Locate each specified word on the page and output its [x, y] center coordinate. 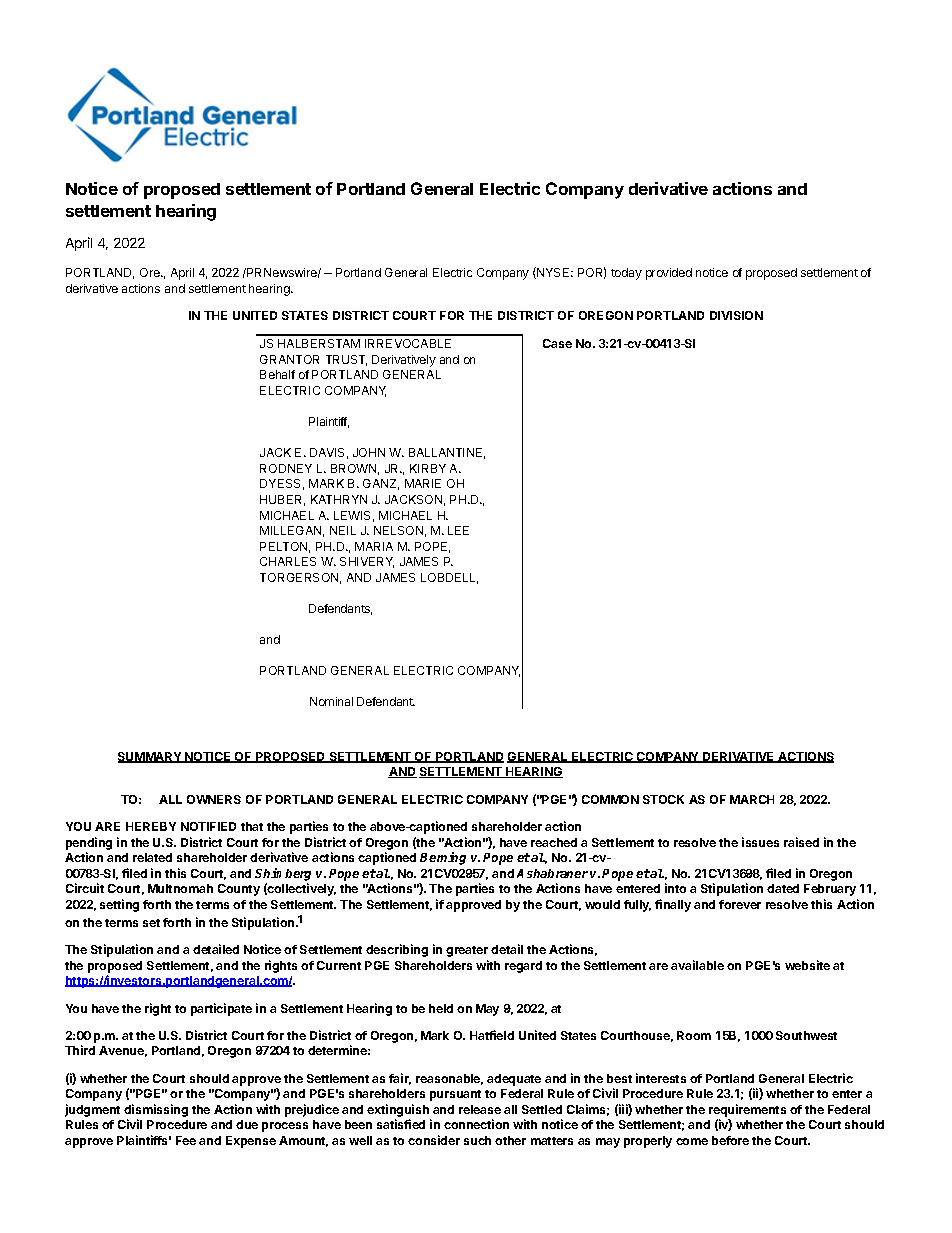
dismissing [156, 1112]
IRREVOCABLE [408, 343]
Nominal [331, 701]
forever [740, 904]
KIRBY [428, 468]
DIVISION [736, 315]
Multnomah [180, 888]
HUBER [282, 500]
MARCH [752, 799]
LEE [458, 530]
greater [467, 951]
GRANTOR [289, 359]
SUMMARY [151, 757]
